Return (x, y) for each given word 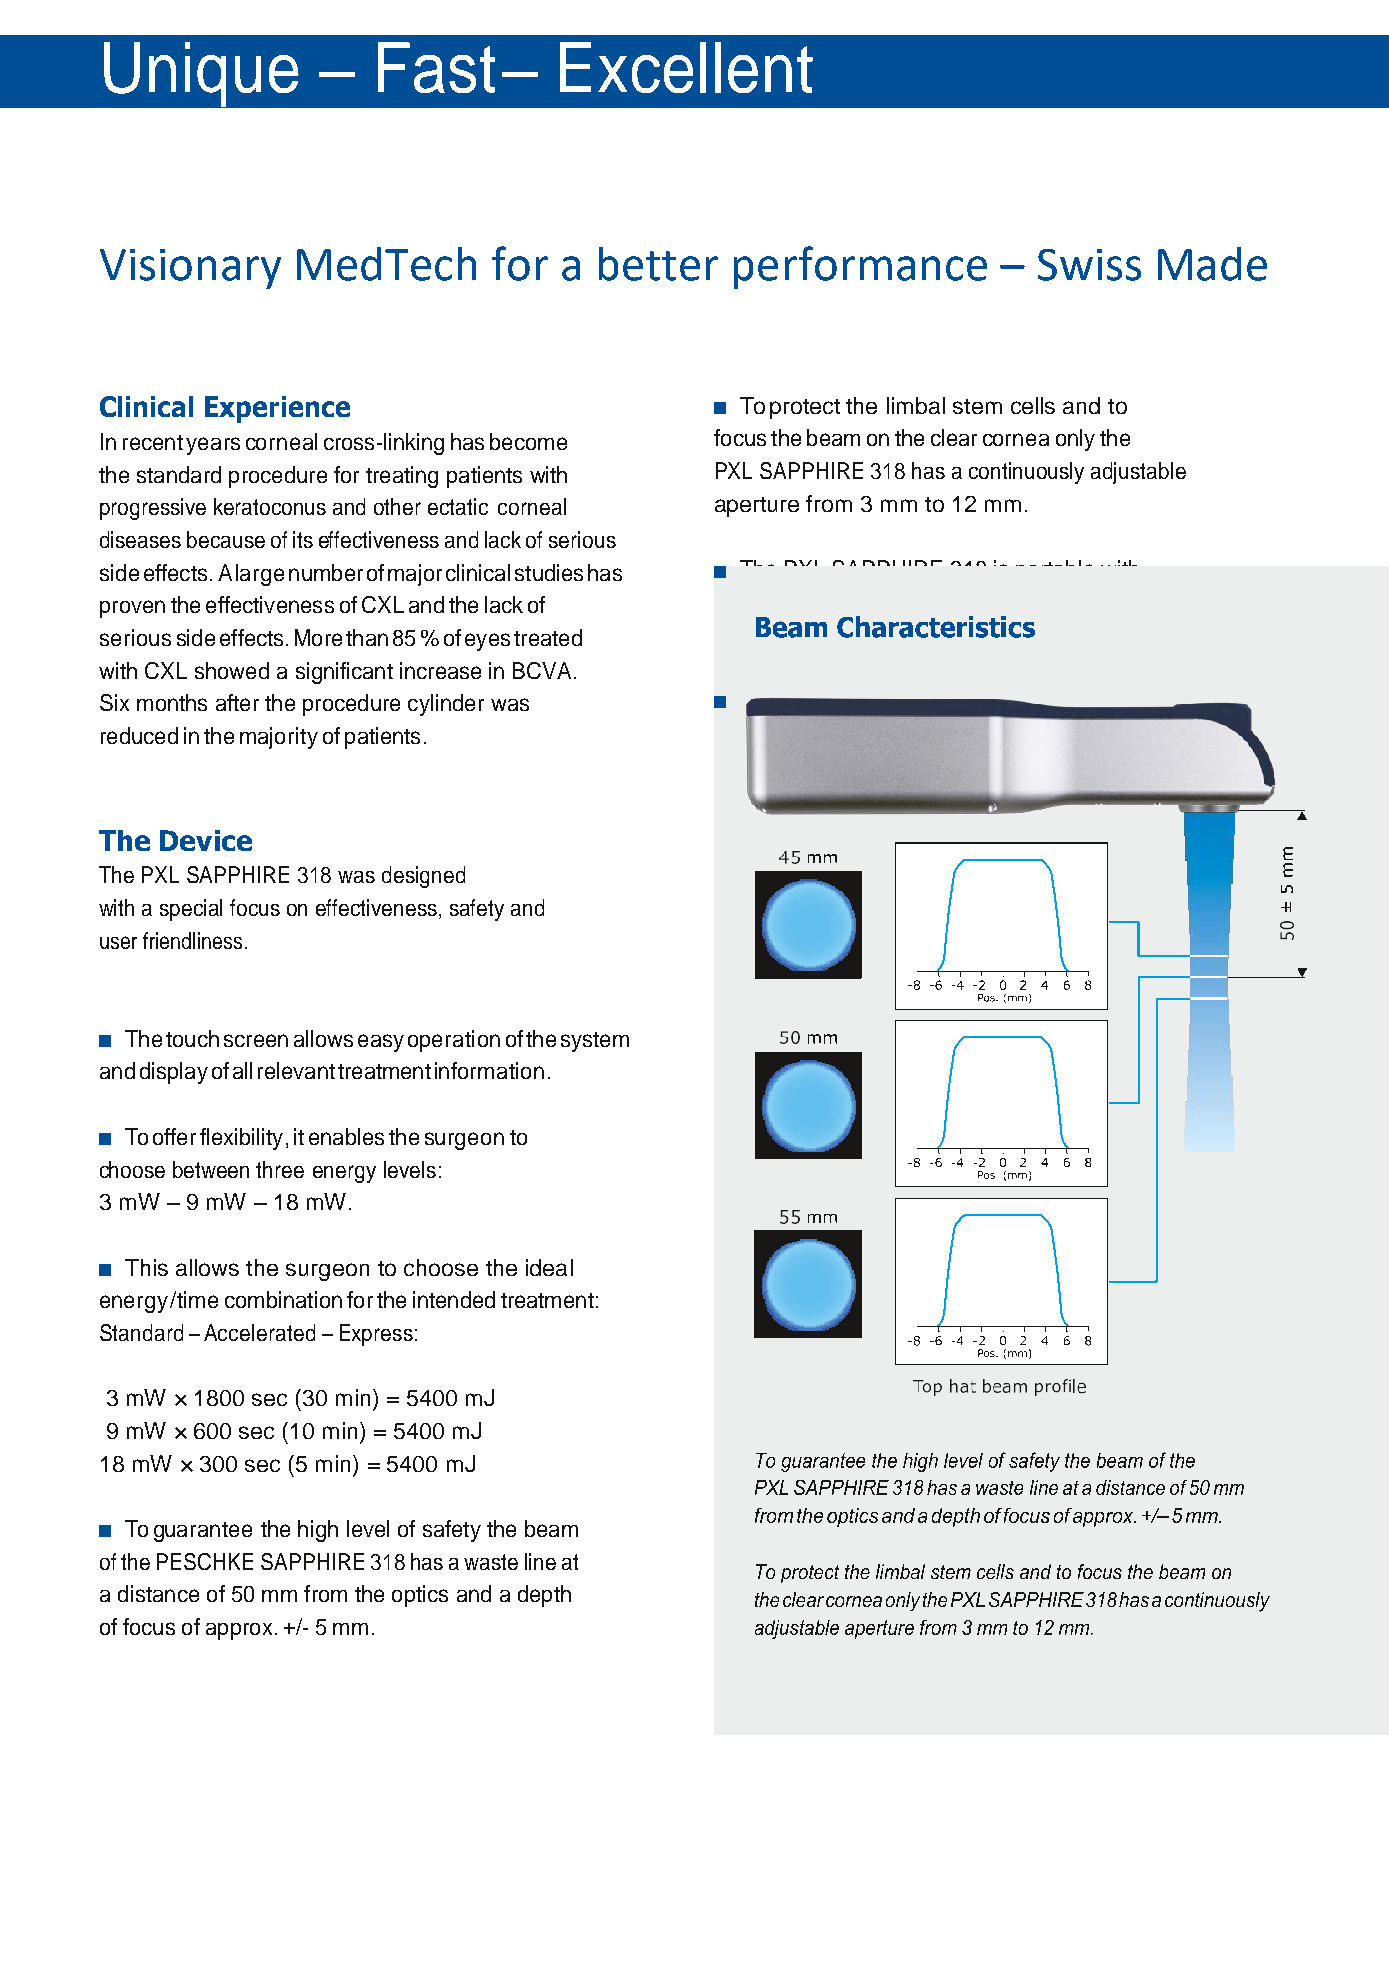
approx (239, 1631)
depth (544, 1596)
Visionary (190, 269)
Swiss (1089, 265)
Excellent (686, 67)
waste (491, 1562)
